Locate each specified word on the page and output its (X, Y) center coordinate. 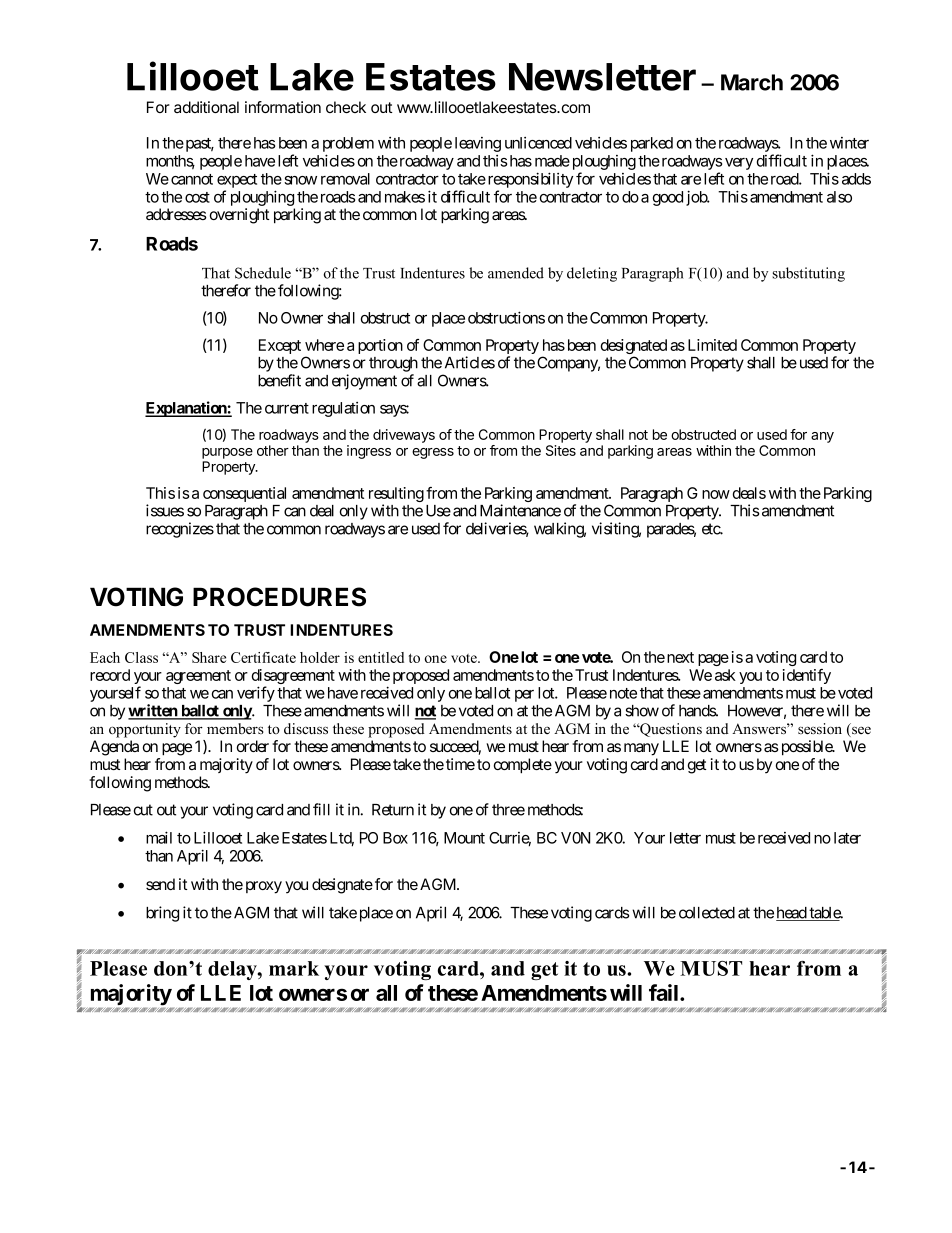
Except (280, 346)
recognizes (180, 530)
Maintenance (520, 510)
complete (523, 766)
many (641, 749)
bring (162, 914)
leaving (478, 144)
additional (206, 107)
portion (380, 346)
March (752, 82)
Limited (712, 345)
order (253, 746)
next (680, 657)
